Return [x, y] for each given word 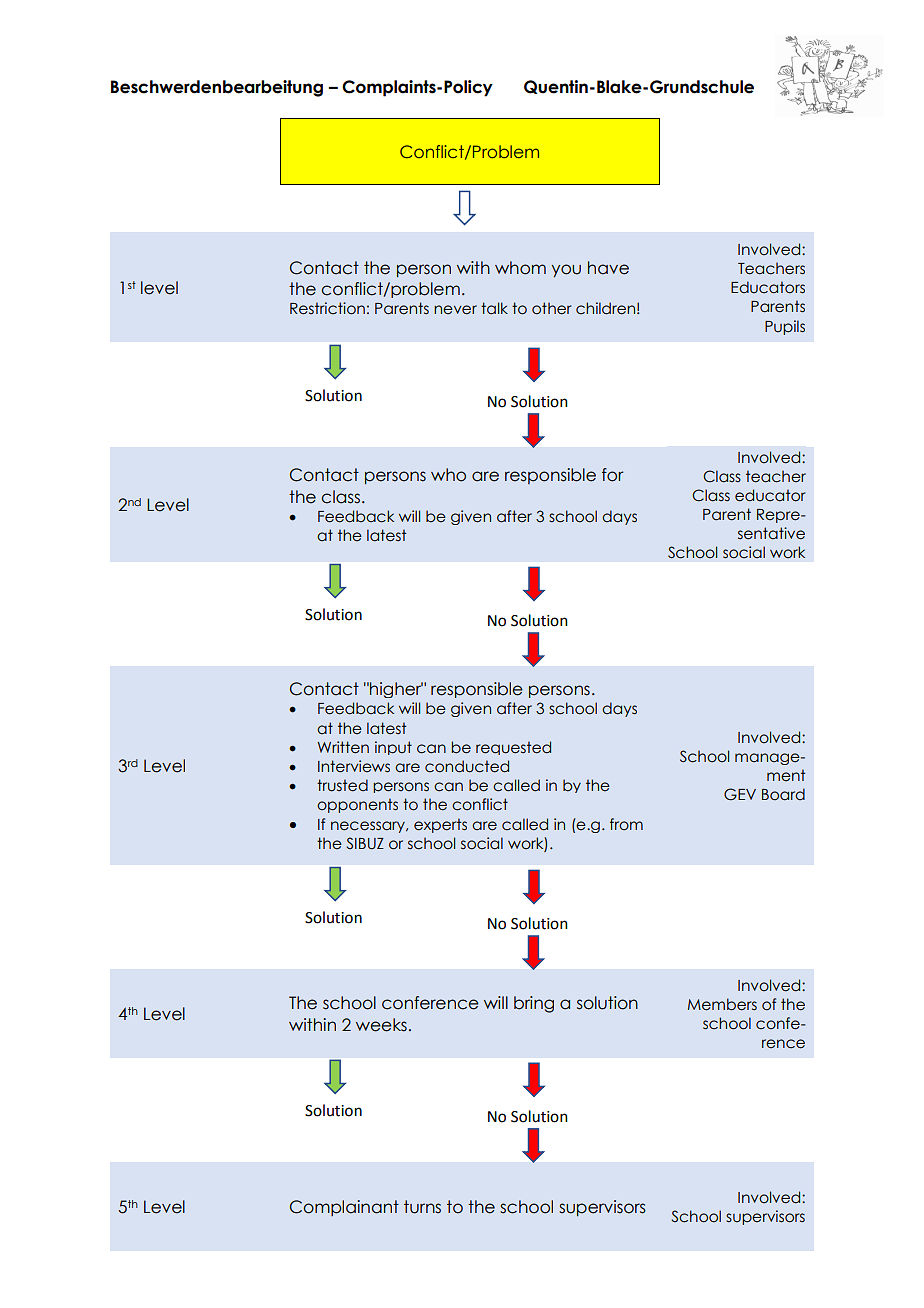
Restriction [327, 308]
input [393, 748]
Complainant [344, 1208]
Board [783, 794]
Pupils [785, 327]
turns [422, 1207]
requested [513, 748]
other [551, 308]
